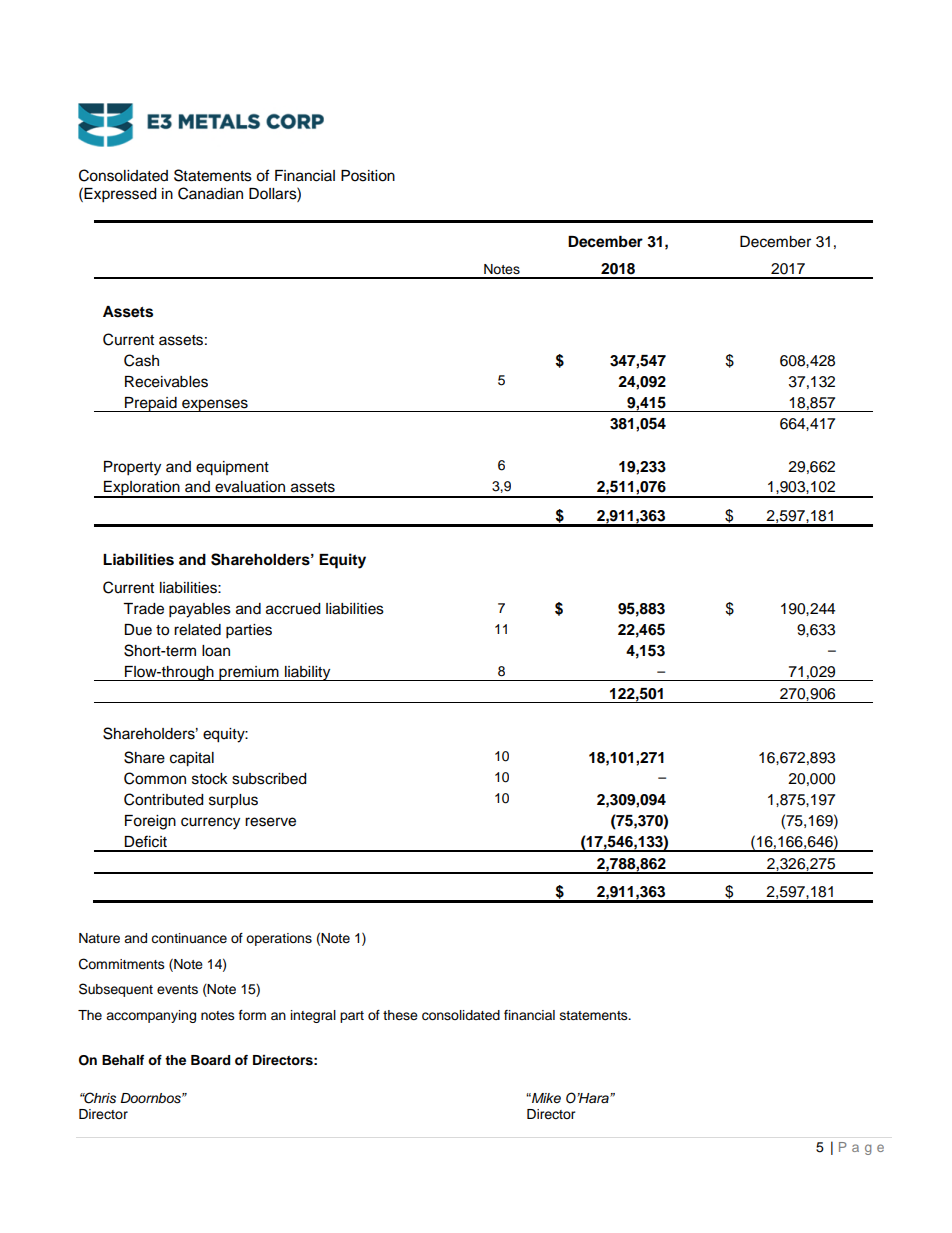 The height and width of the screenshot is (1233, 952). I want to click on subscribed, so click(269, 779).
